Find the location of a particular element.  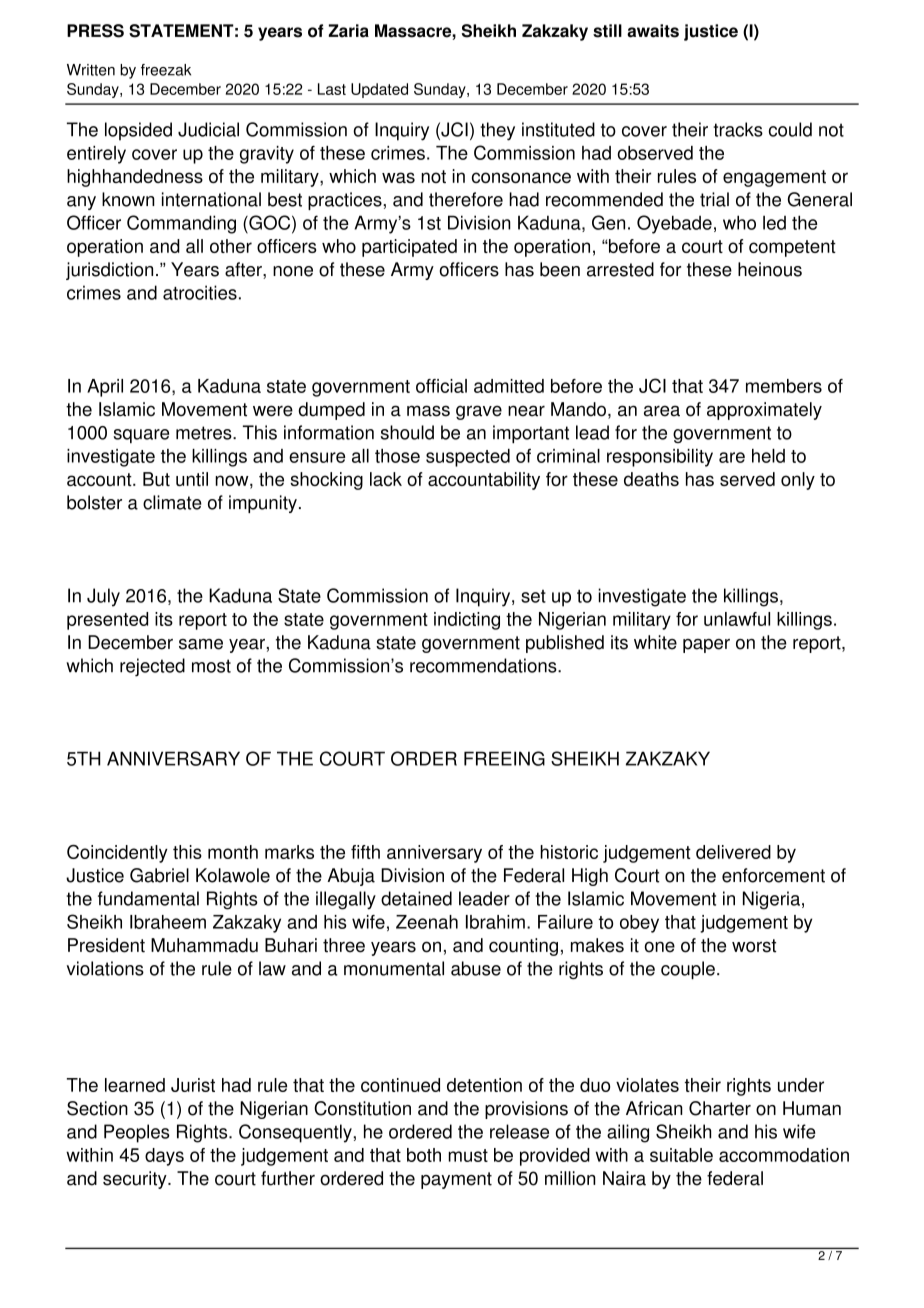

official is located at coordinates (441, 386).
